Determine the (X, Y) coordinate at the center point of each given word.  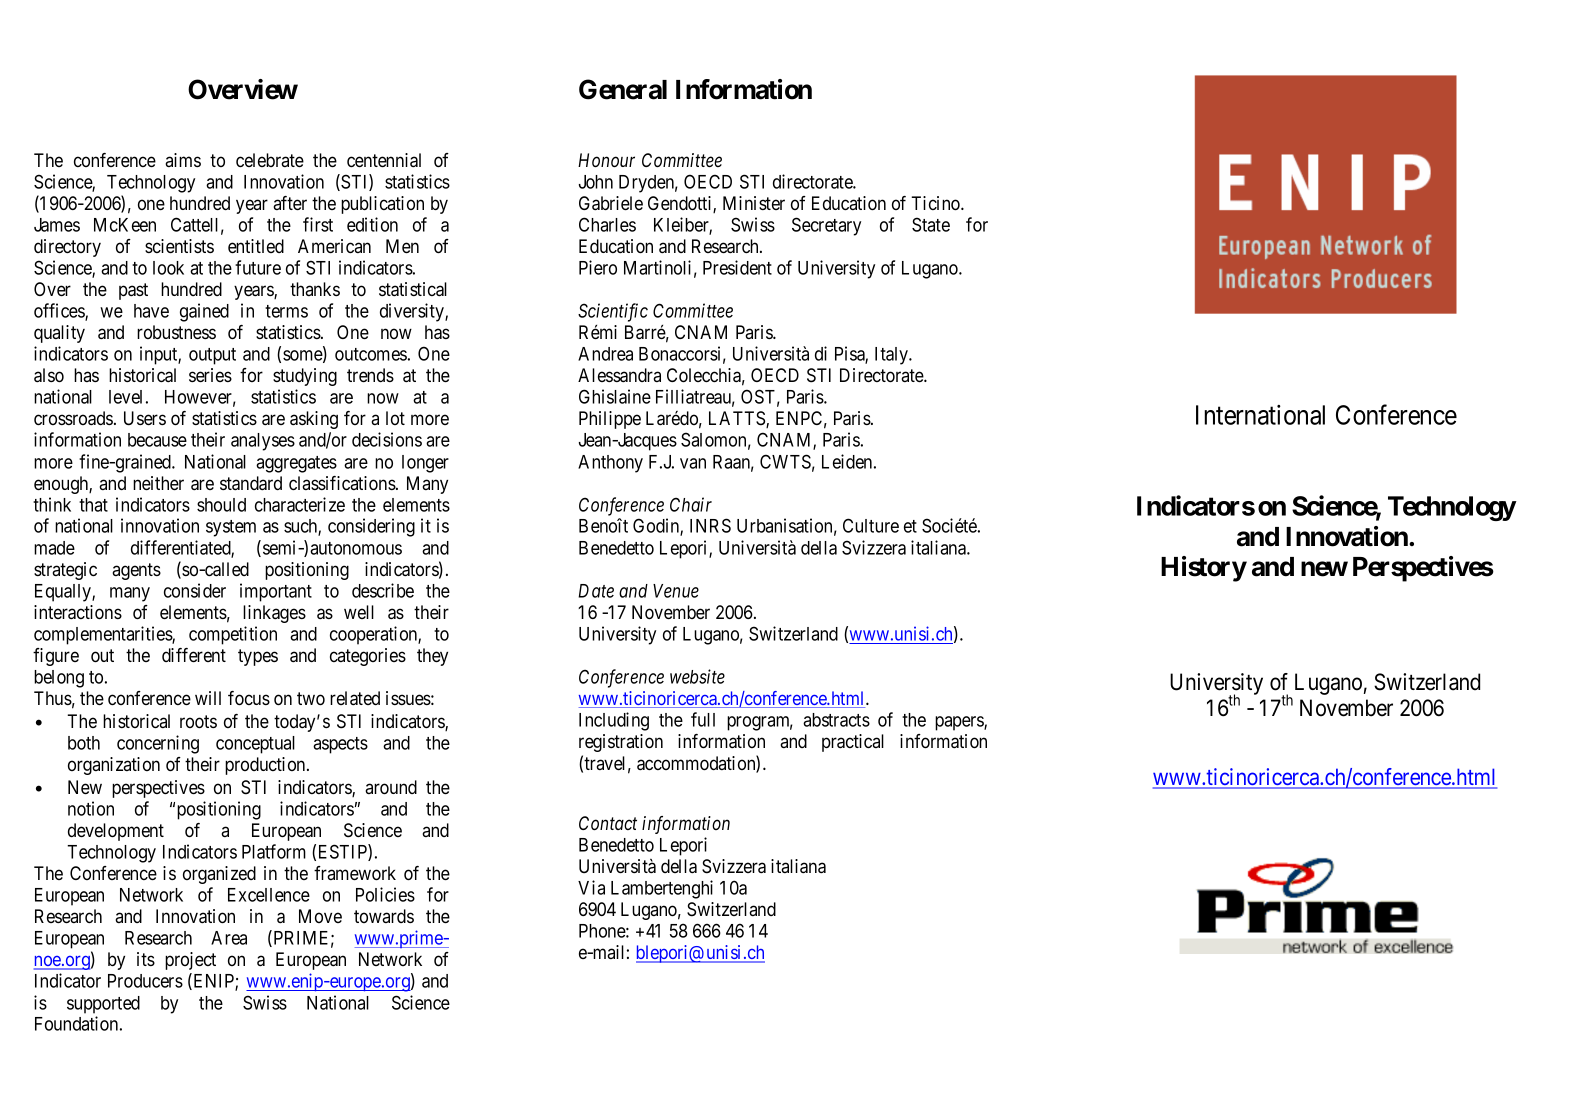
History (1204, 569)
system (231, 528)
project (190, 961)
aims (183, 160)
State (931, 224)
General (623, 89)
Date (596, 591)
